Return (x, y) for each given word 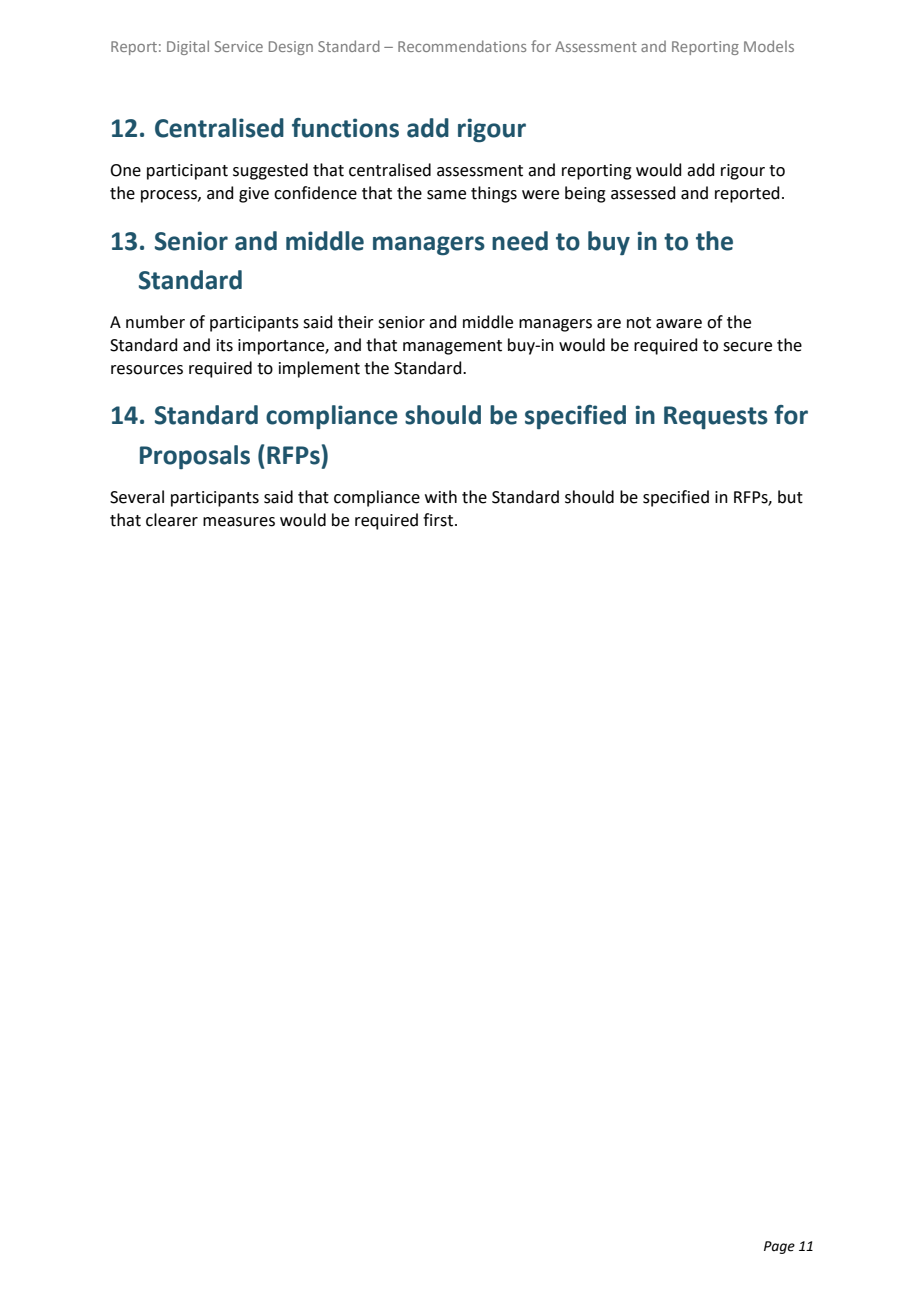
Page (779, 1247)
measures (239, 522)
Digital (188, 47)
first (438, 520)
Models (769, 46)
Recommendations (462, 46)
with (441, 497)
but (790, 497)
